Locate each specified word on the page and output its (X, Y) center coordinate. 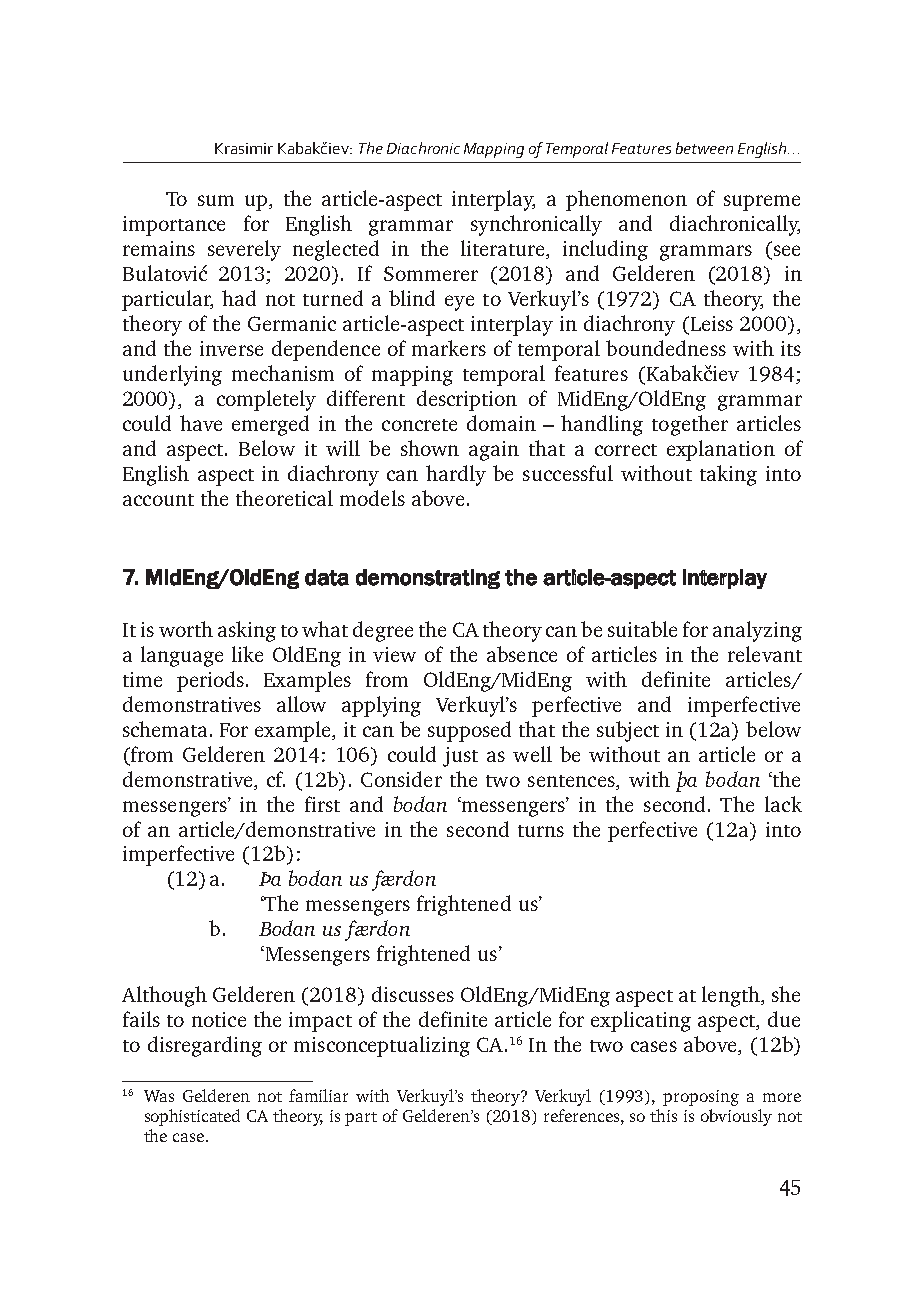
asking (247, 631)
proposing (701, 1098)
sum (216, 200)
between (704, 148)
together (690, 425)
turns (541, 831)
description (467, 400)
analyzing (757, 631)
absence (522, 654)
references (583, 1115)
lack (783, 804)
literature (504, 249)
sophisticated (192, 1117)
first (322, 804)
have (201, 423)
